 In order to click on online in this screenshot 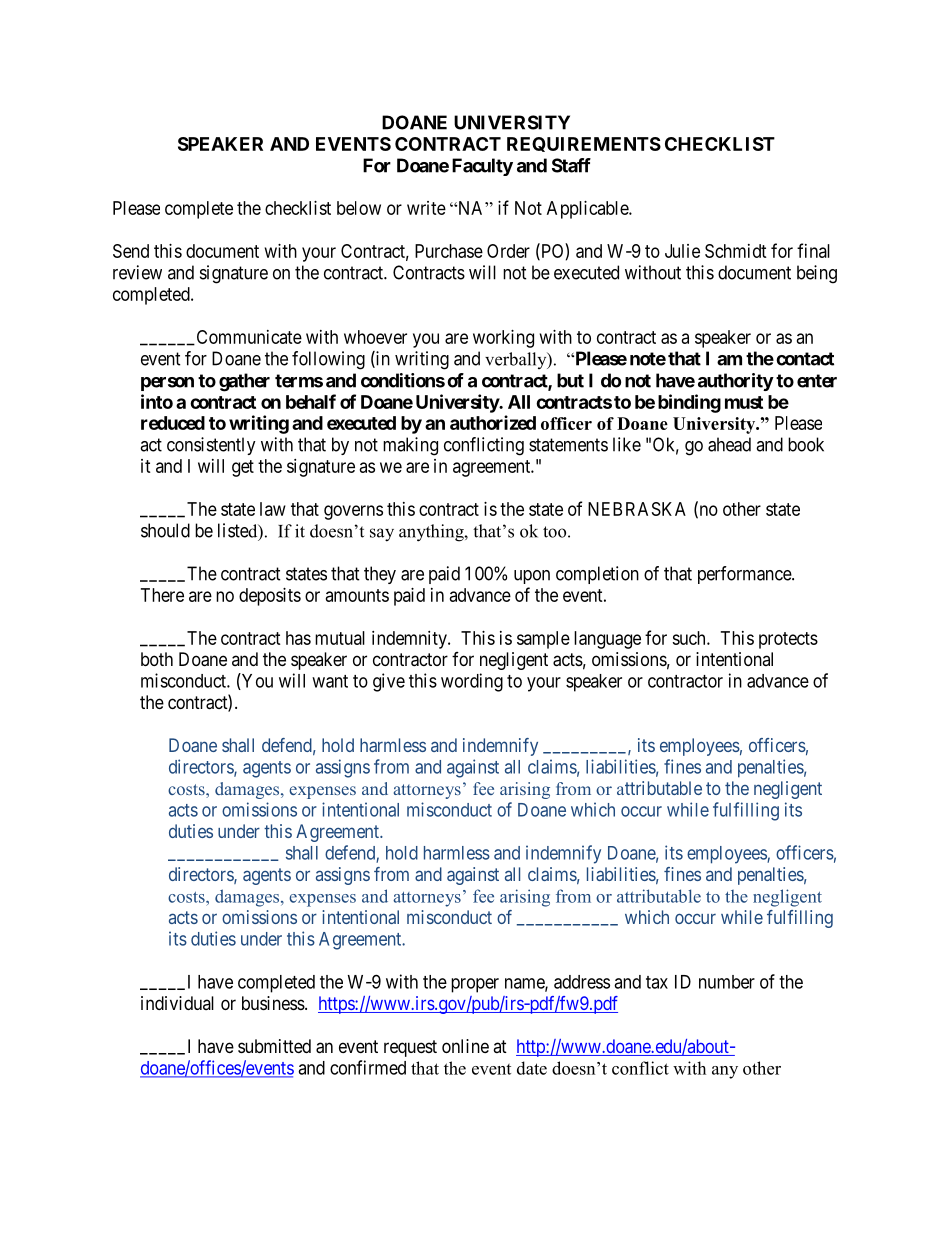, I will do `click(465, 1046)`.
